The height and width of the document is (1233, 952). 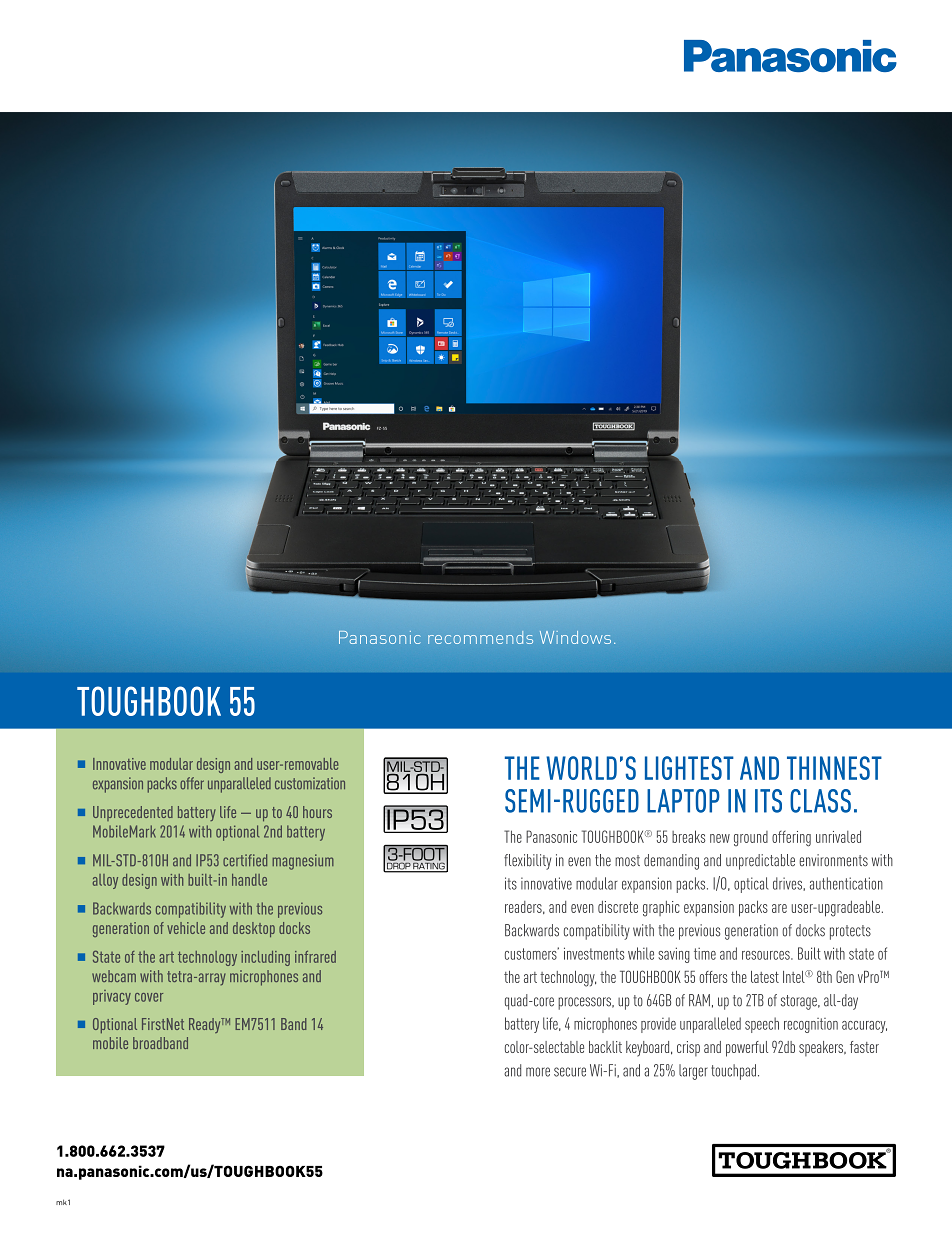 What do you see at coordinates (480, 637) in the document?
I see `recommends` at bounding box center [480, 637].
